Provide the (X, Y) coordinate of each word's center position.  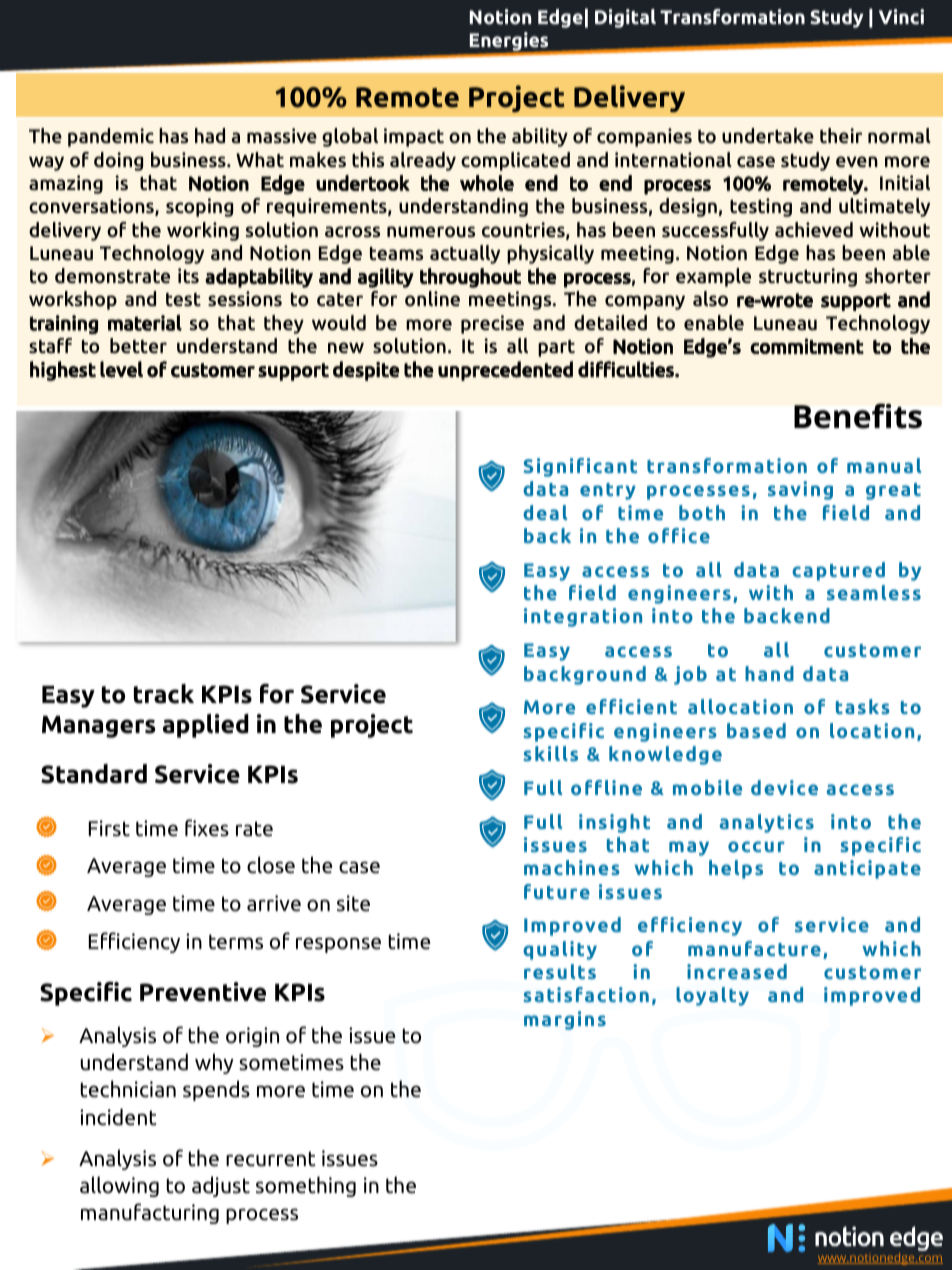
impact (414, 137)
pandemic (111, 137)
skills (550, 753)
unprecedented (505, 371)
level (121, 369)
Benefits (858, 416)
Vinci (901, 17)
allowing (119, 1186)
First (109, 828)
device (784, 787)
